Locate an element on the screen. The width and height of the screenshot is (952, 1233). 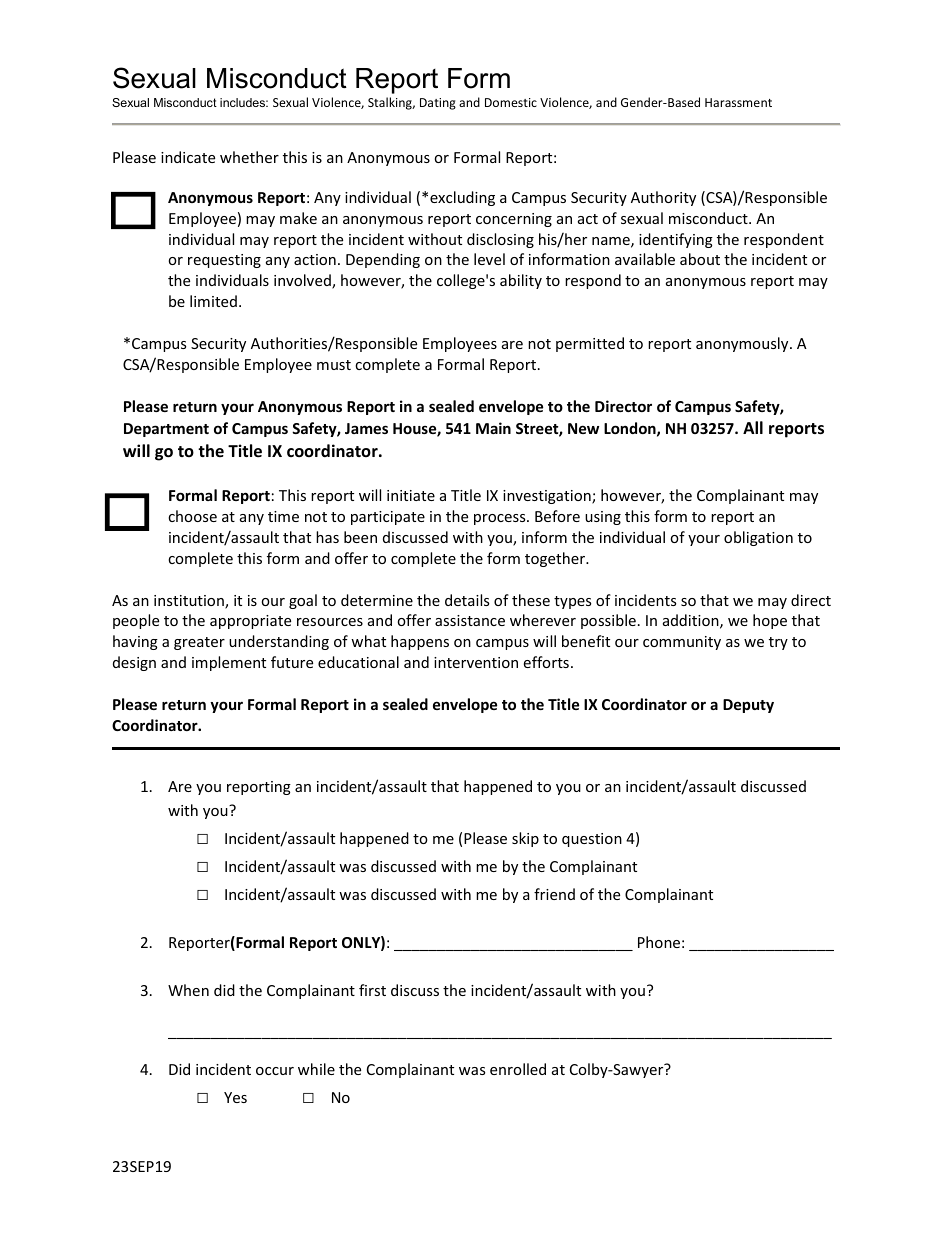
friend is located at coordinates (554, 894).
